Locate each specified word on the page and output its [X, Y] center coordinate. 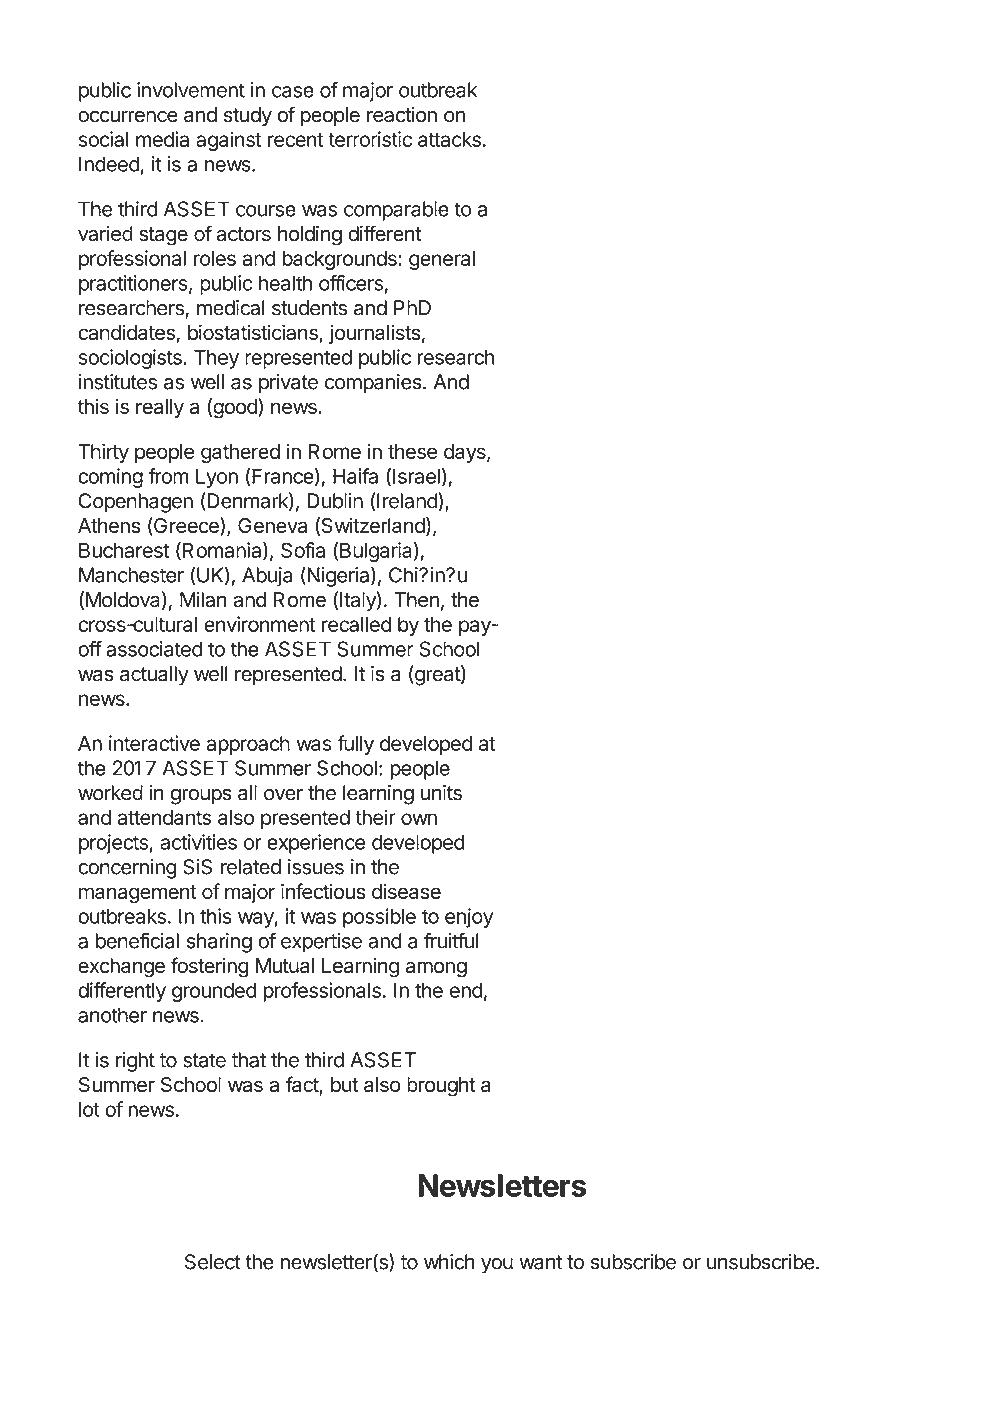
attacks [449, 139]
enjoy [469, 918]
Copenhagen [136, 503]
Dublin [335, 501]
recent [296, 140]
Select [213, 1262]
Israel [416, 476]
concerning [127, 869]
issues [316, 867]
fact [303, 1085]
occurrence [128, 116]
